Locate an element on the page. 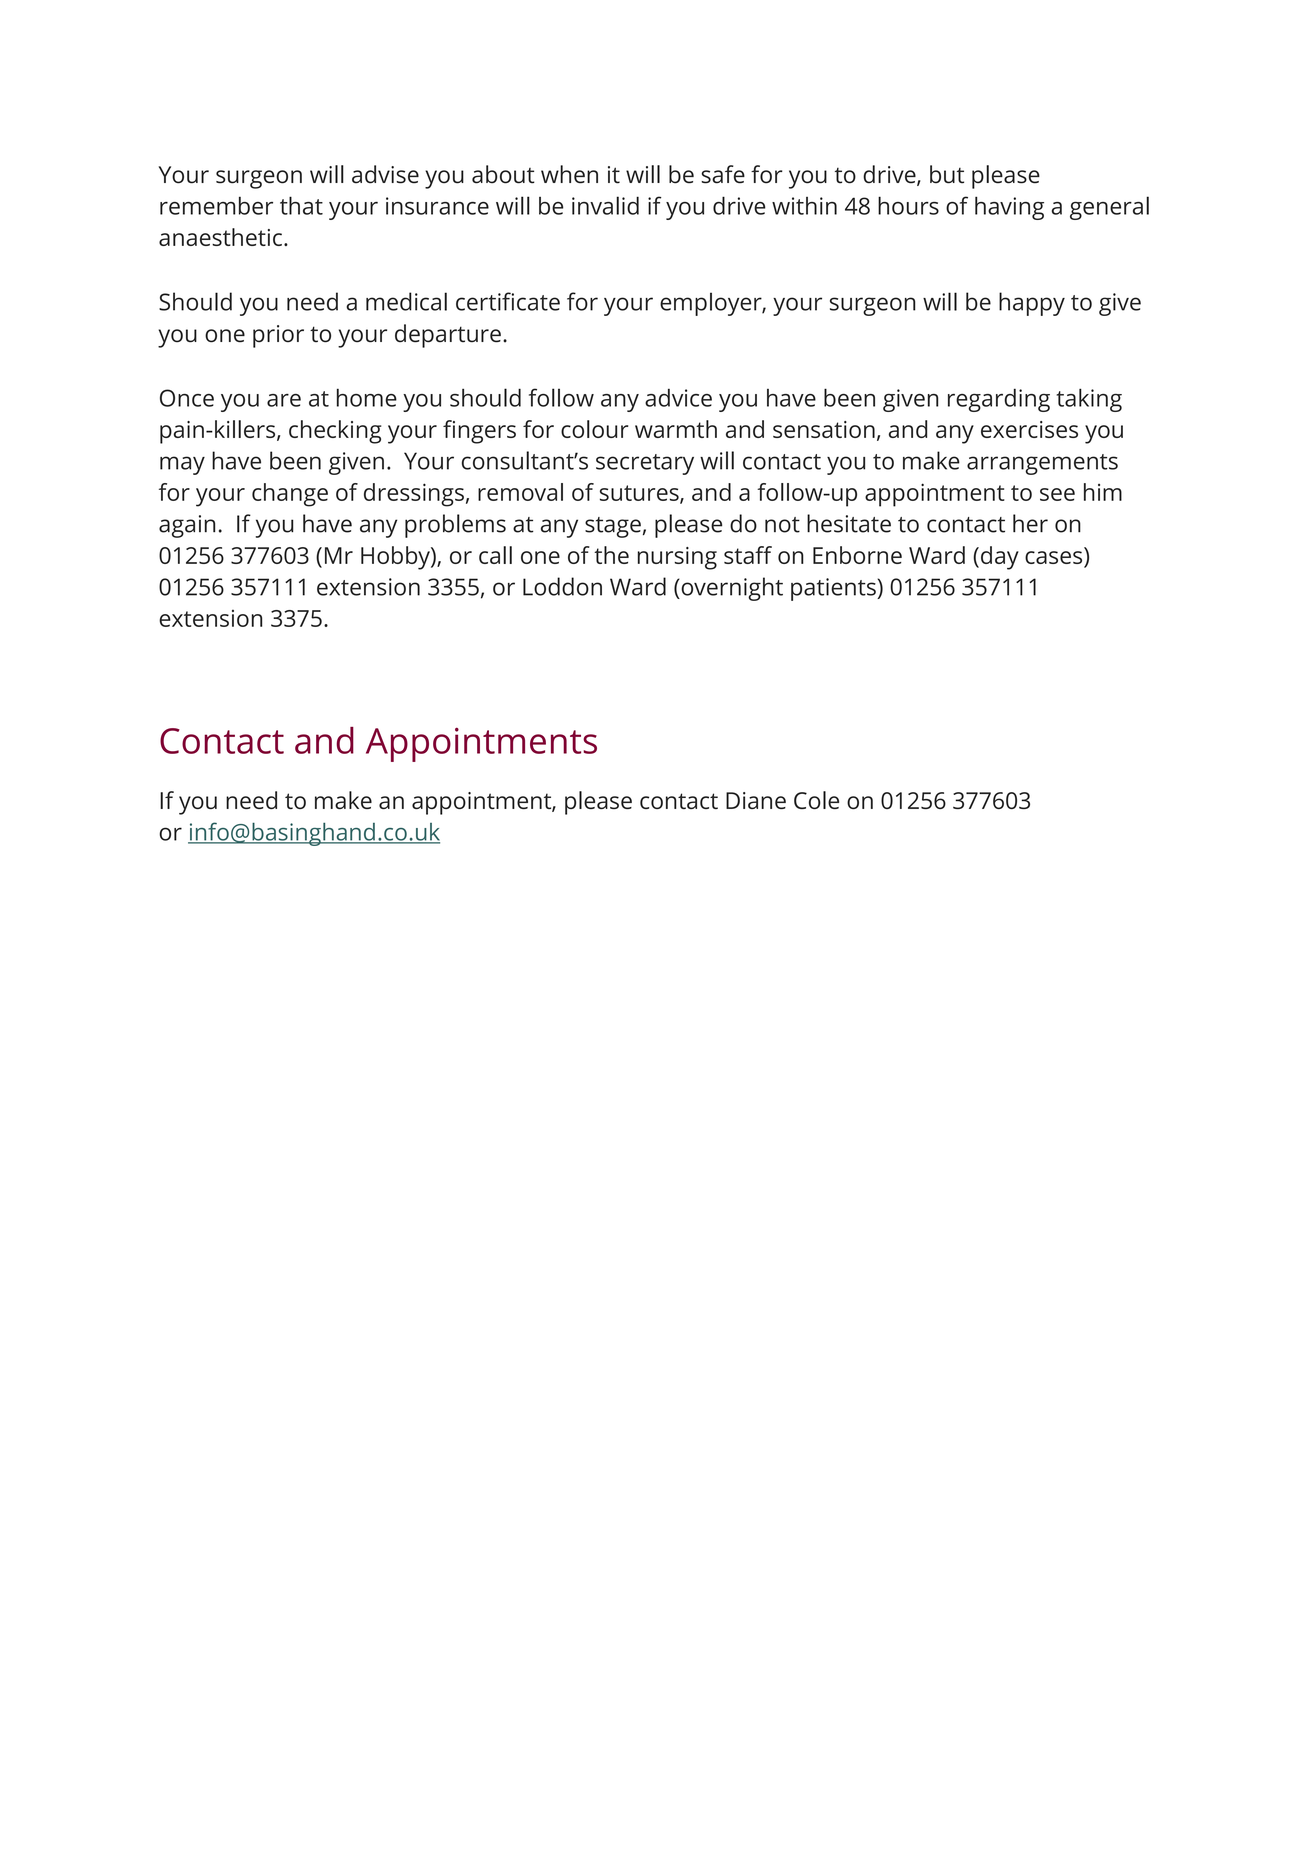 Image resolution: width=1310 pixels, height=1853 pixels. invalid is located at coordinates (605, 205).
